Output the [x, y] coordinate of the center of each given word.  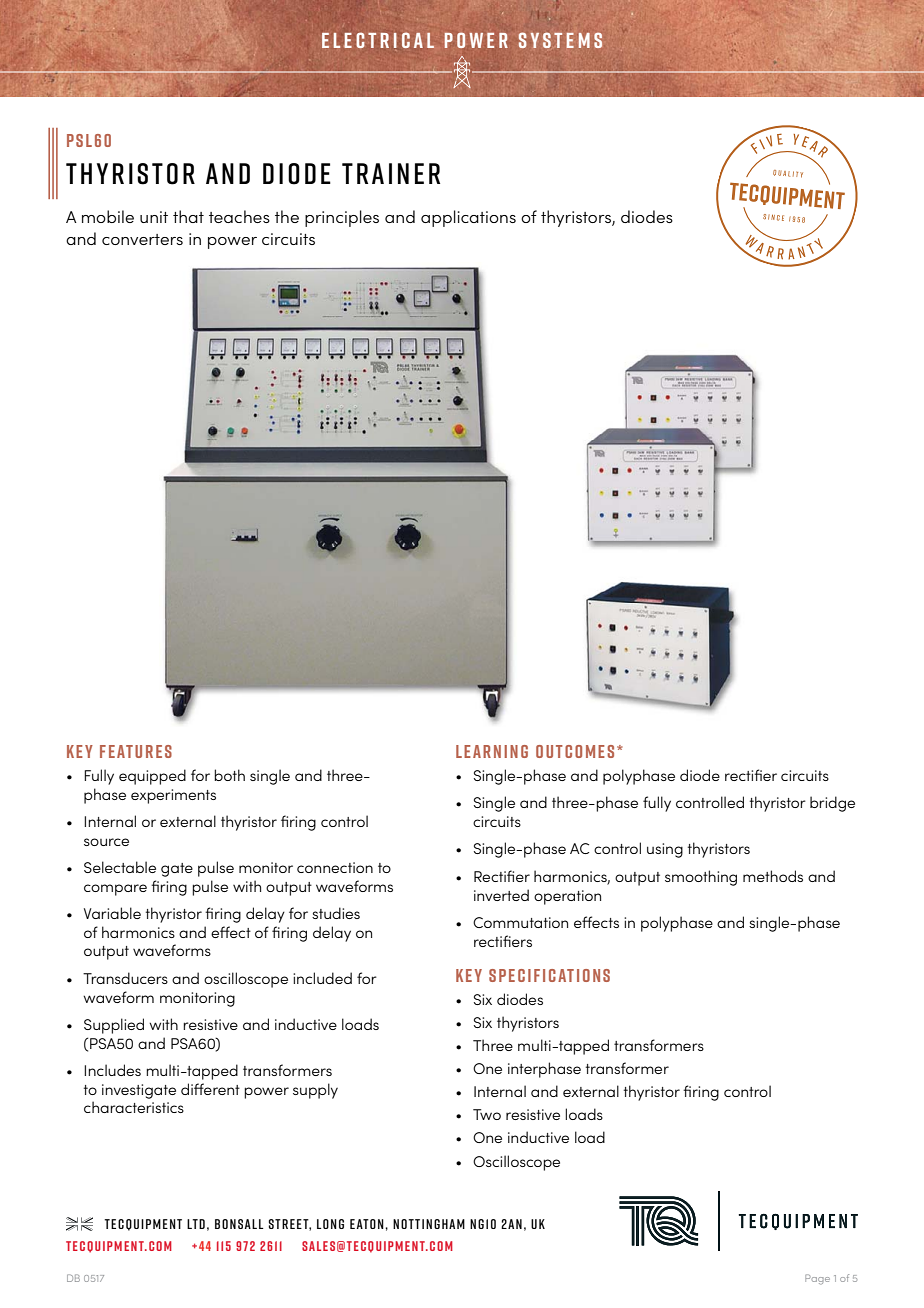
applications [468, 218]
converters [142, 239]
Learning [492, 751]
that [188, 216]
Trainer [391, 173]
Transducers [125, 978]
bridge [832, 804]
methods [773, 876]
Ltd [196, 1224]
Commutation [520, 922]
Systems [560, 40]
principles [342, 218]
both [229, 775]
